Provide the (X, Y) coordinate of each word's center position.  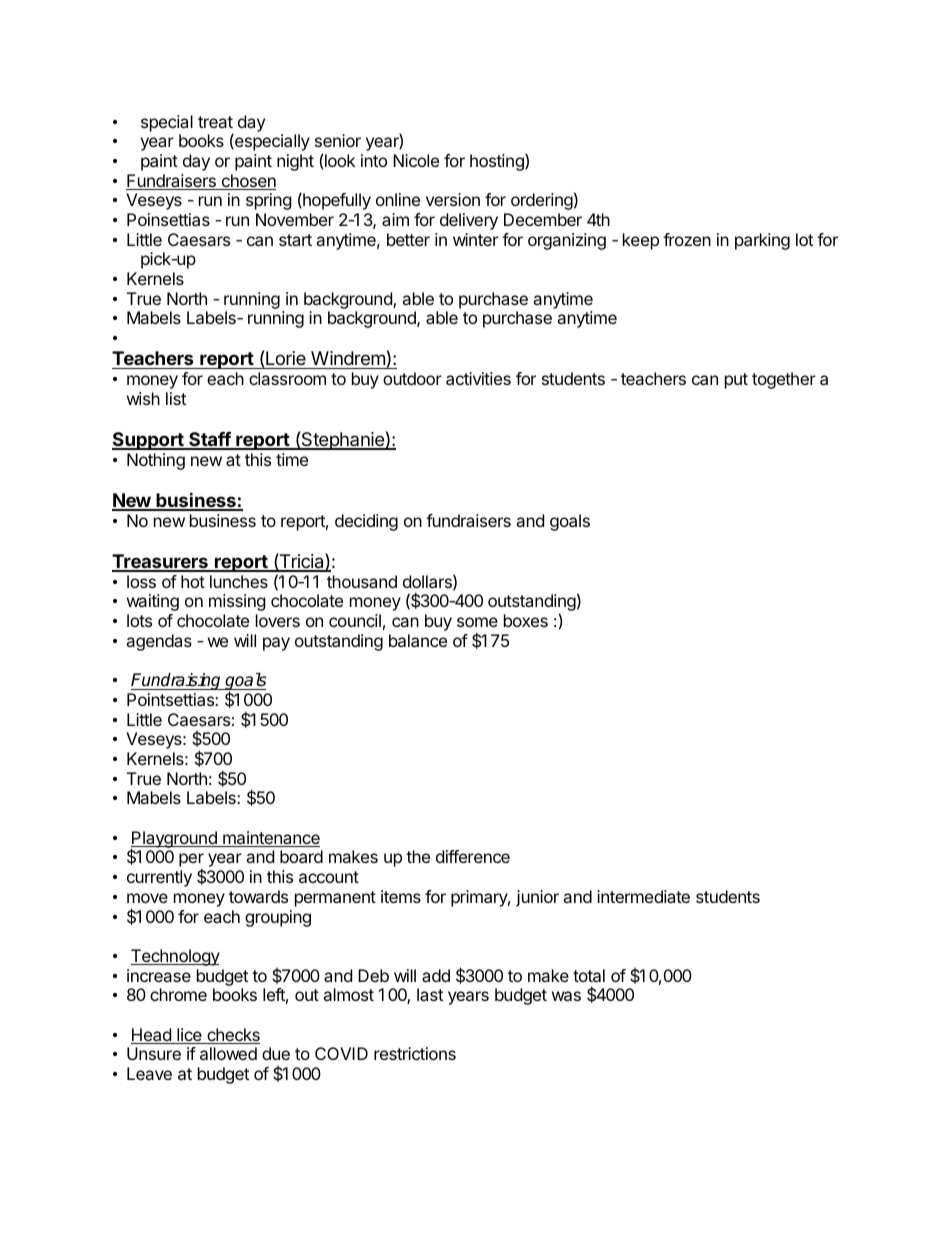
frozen (687, 239)
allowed (228, 1053)
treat (215, 122)
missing (237, 602)
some (477, 622)
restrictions (415, 1053)
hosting (498, 162)
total (589, 975)
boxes (526, 620)
